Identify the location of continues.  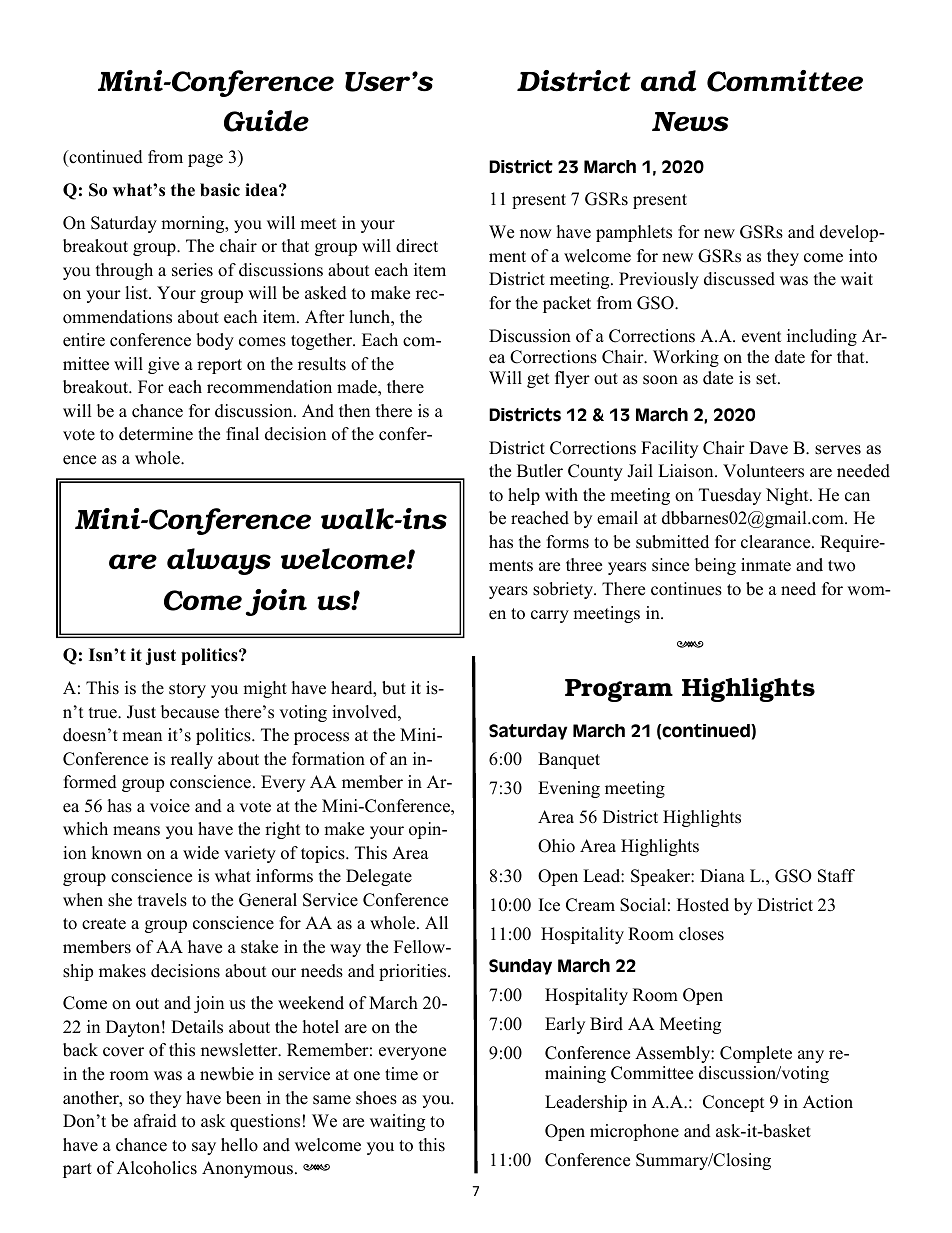
(686, 589).
